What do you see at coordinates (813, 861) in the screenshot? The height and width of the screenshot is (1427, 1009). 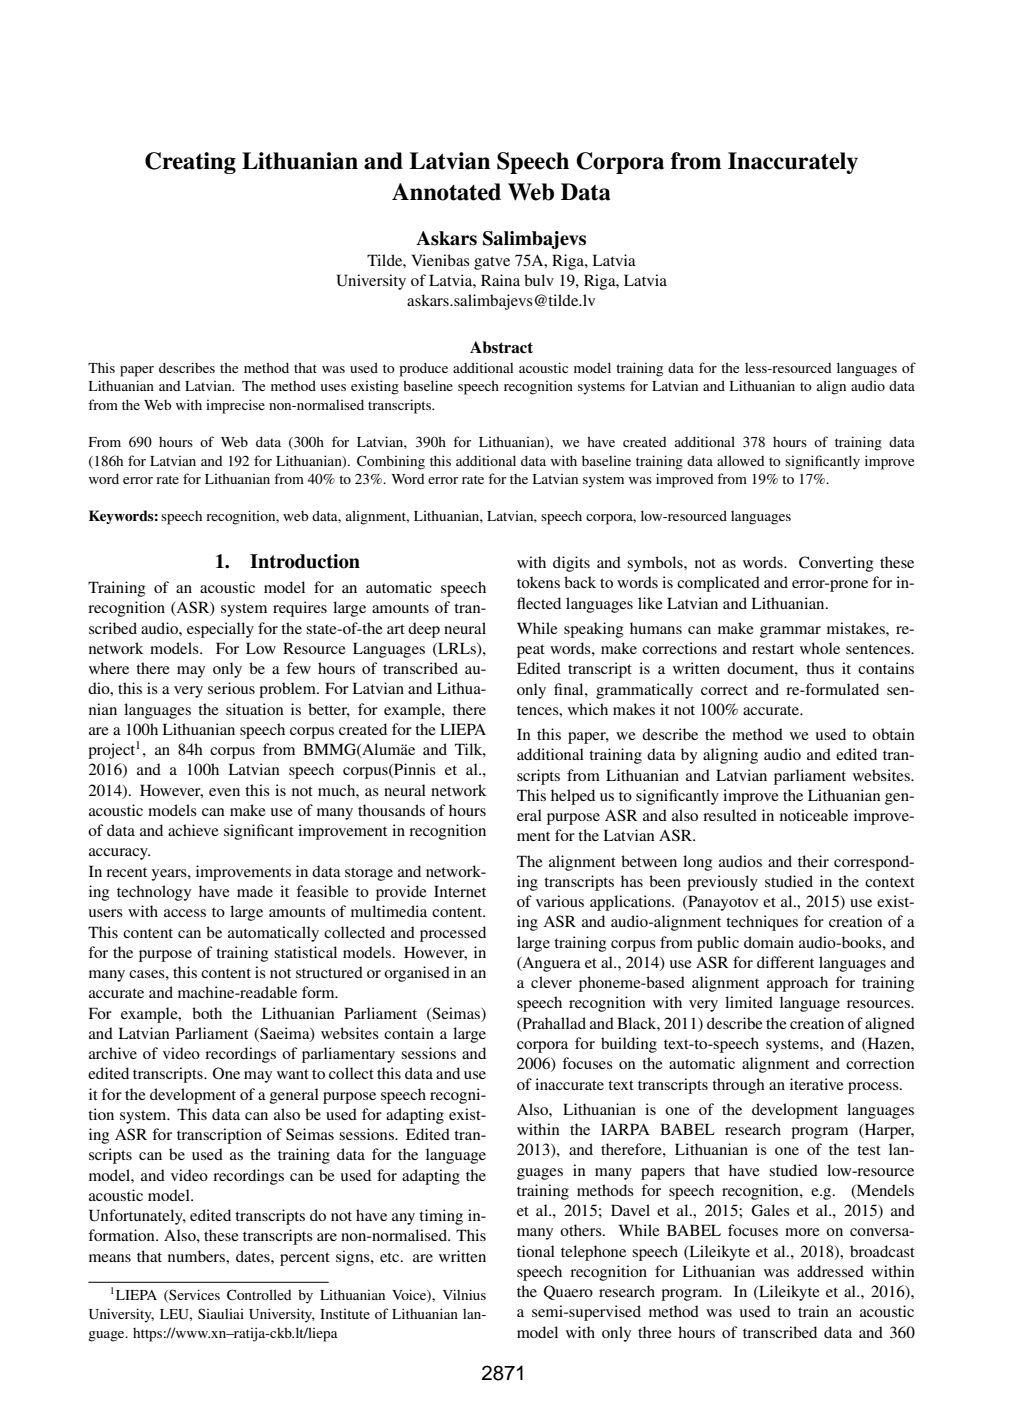 I see `their` at bounding box center [813, 861].
